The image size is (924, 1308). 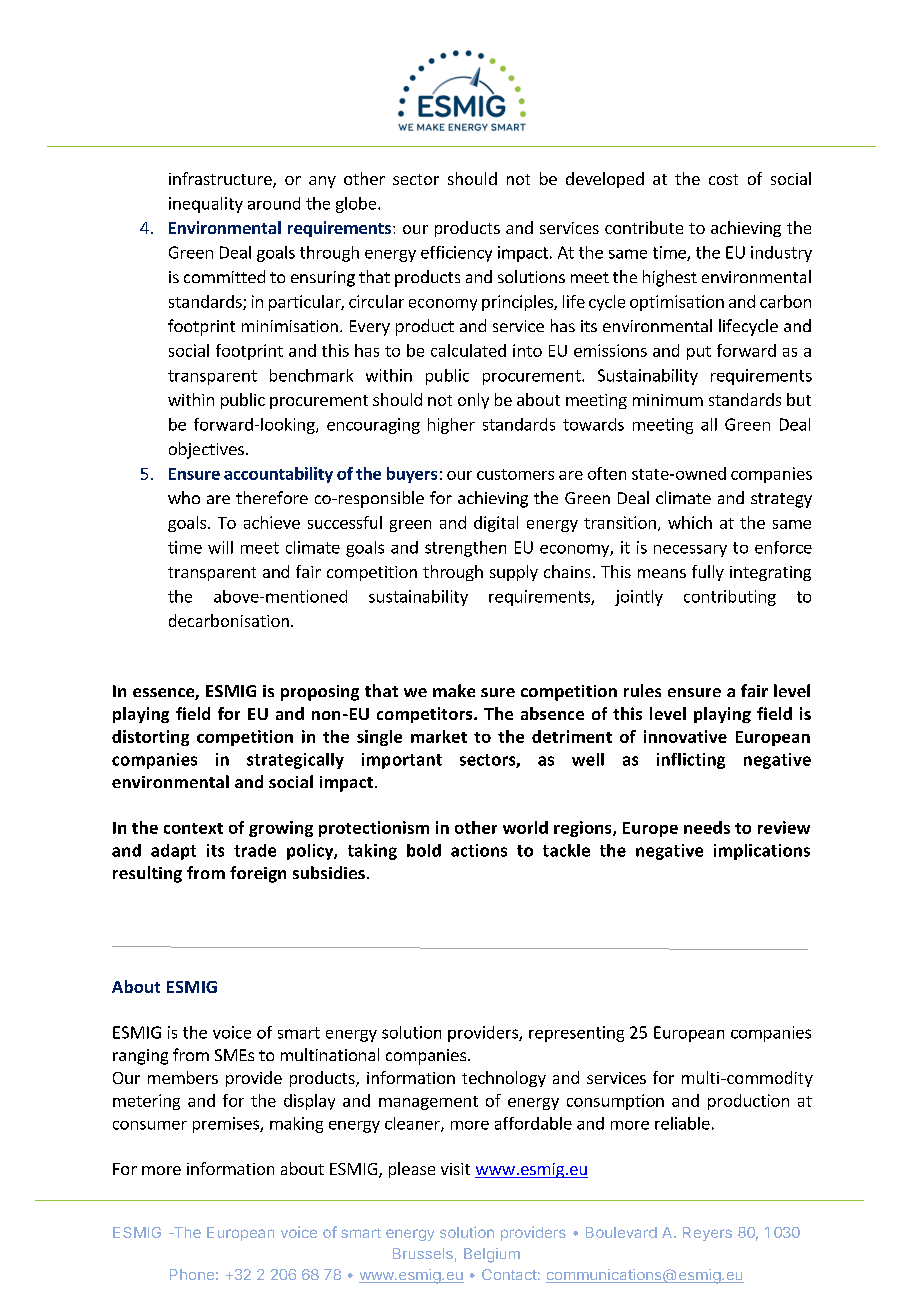 I want to click on distorting, so click(x=150, y=738).
